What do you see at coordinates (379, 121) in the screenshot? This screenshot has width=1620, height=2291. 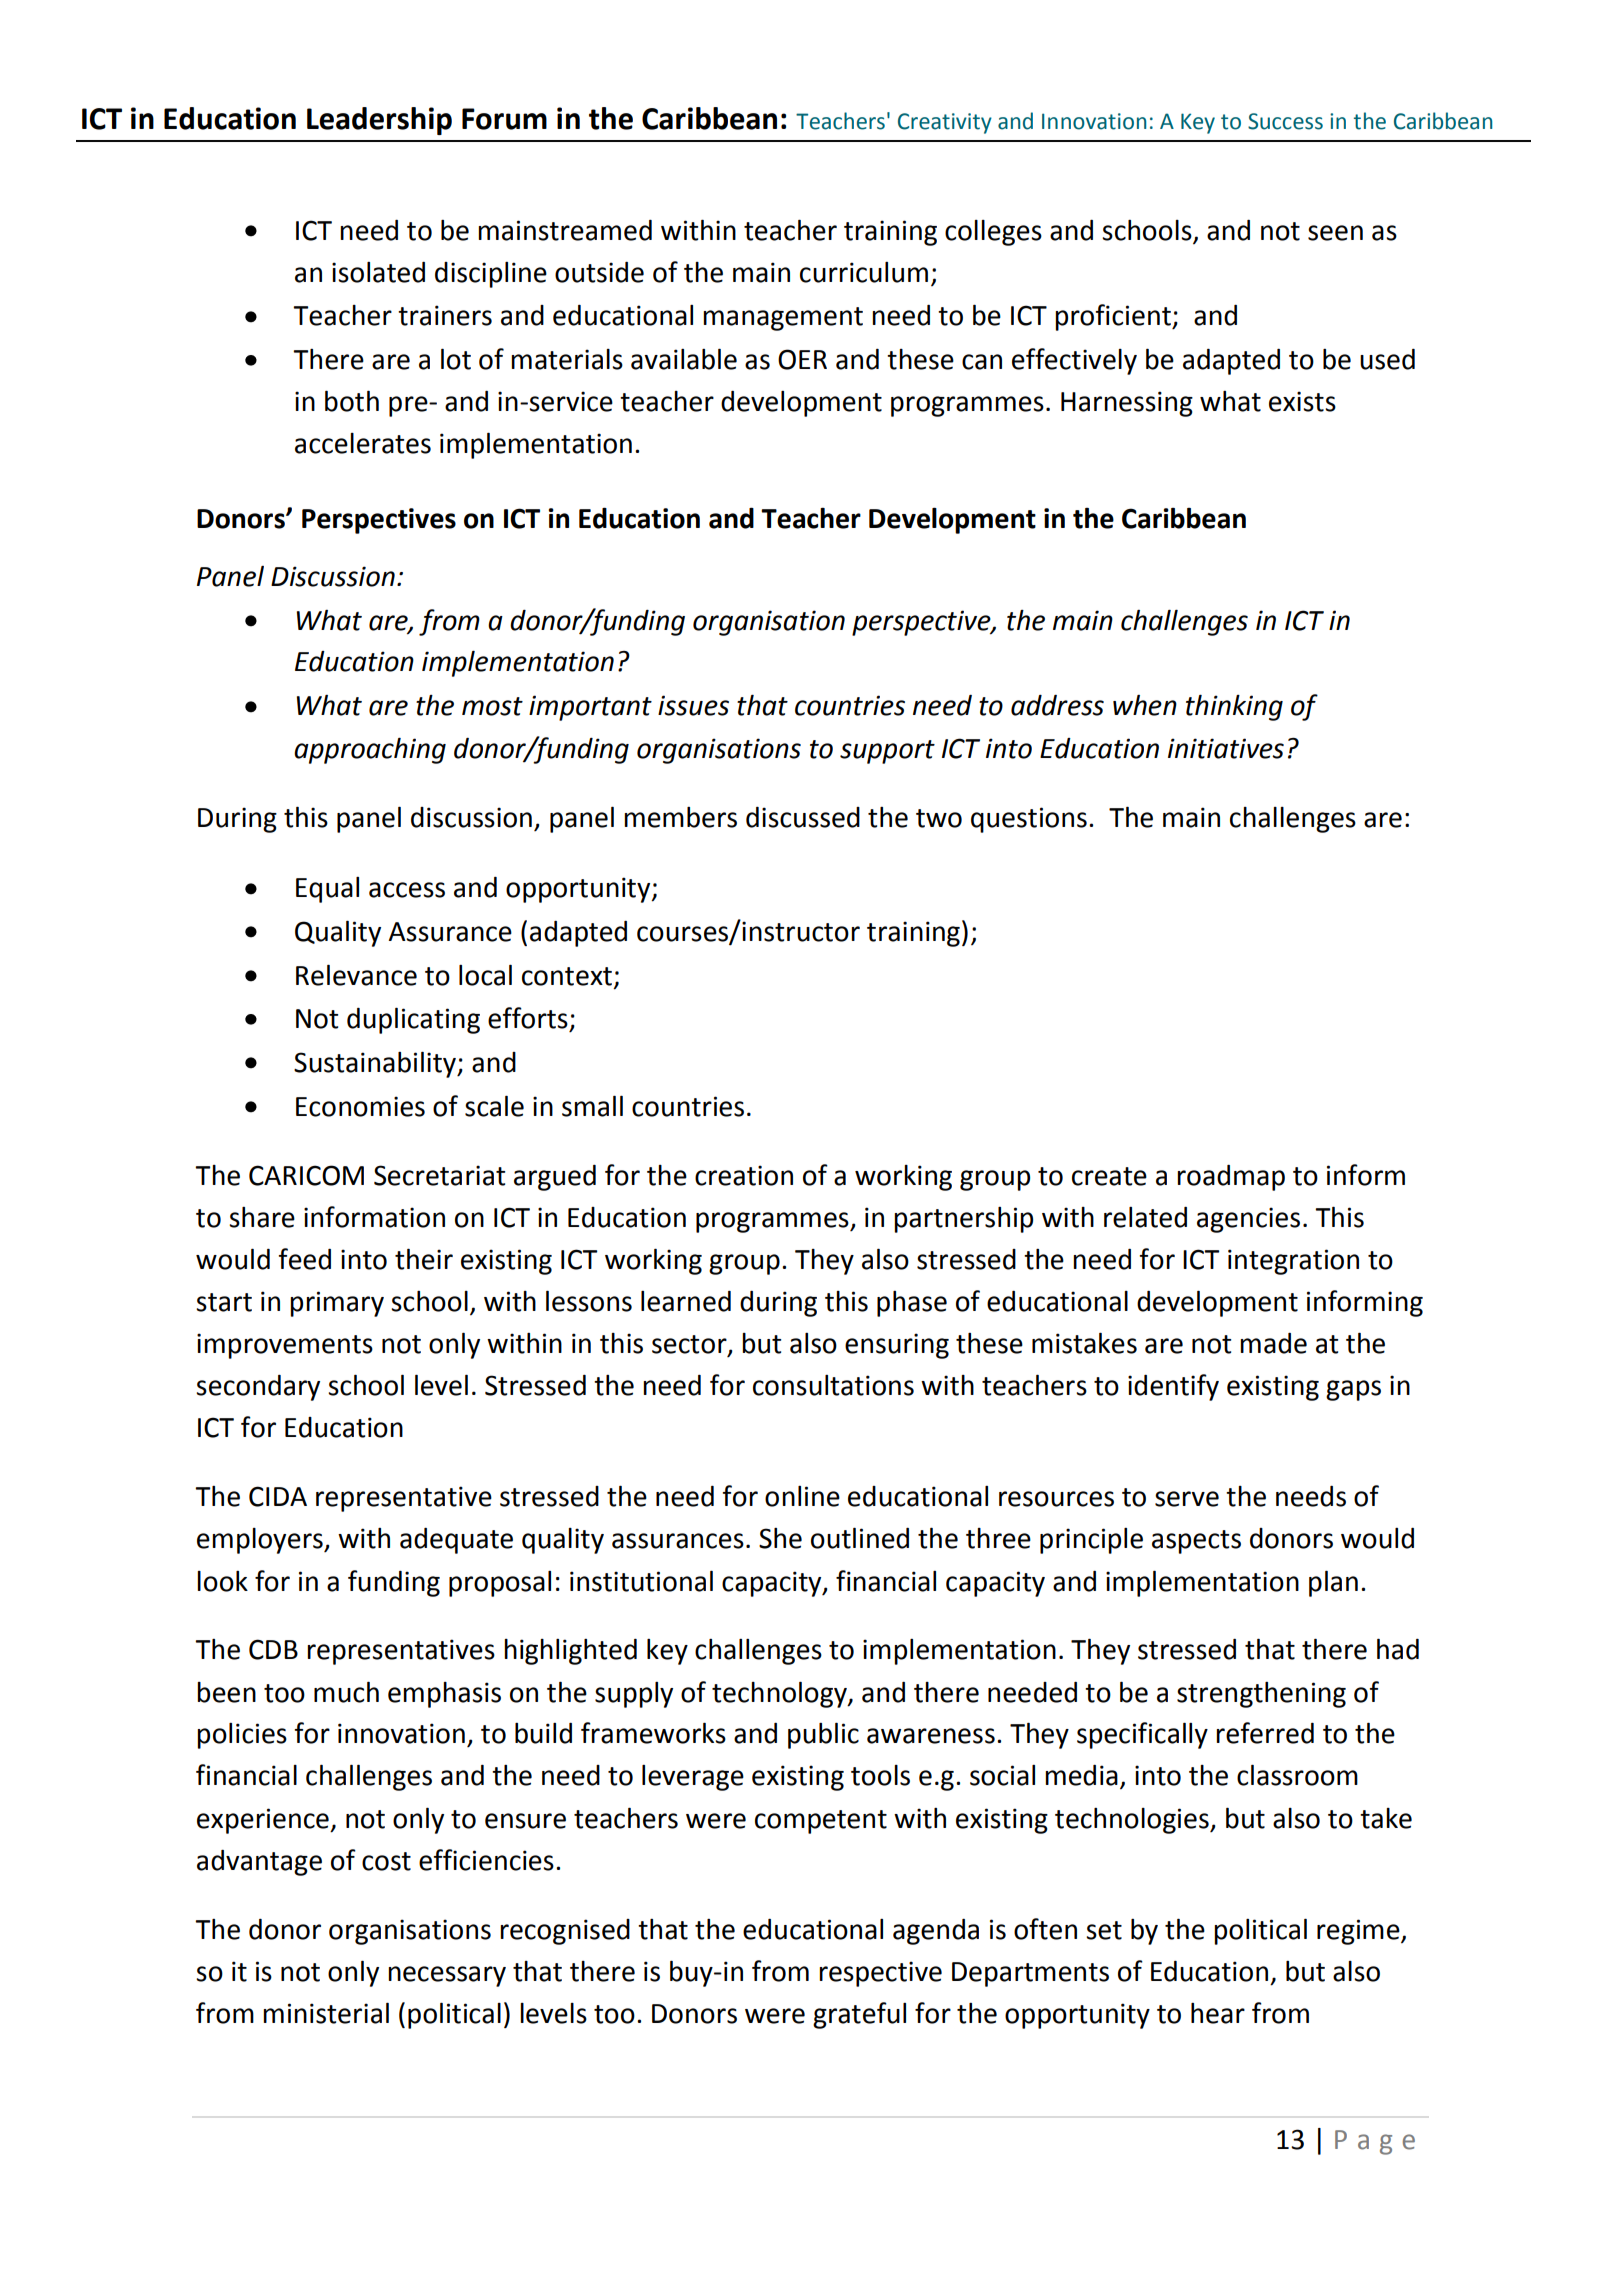 I see `Leadership` at bounding box center [379, 121].
